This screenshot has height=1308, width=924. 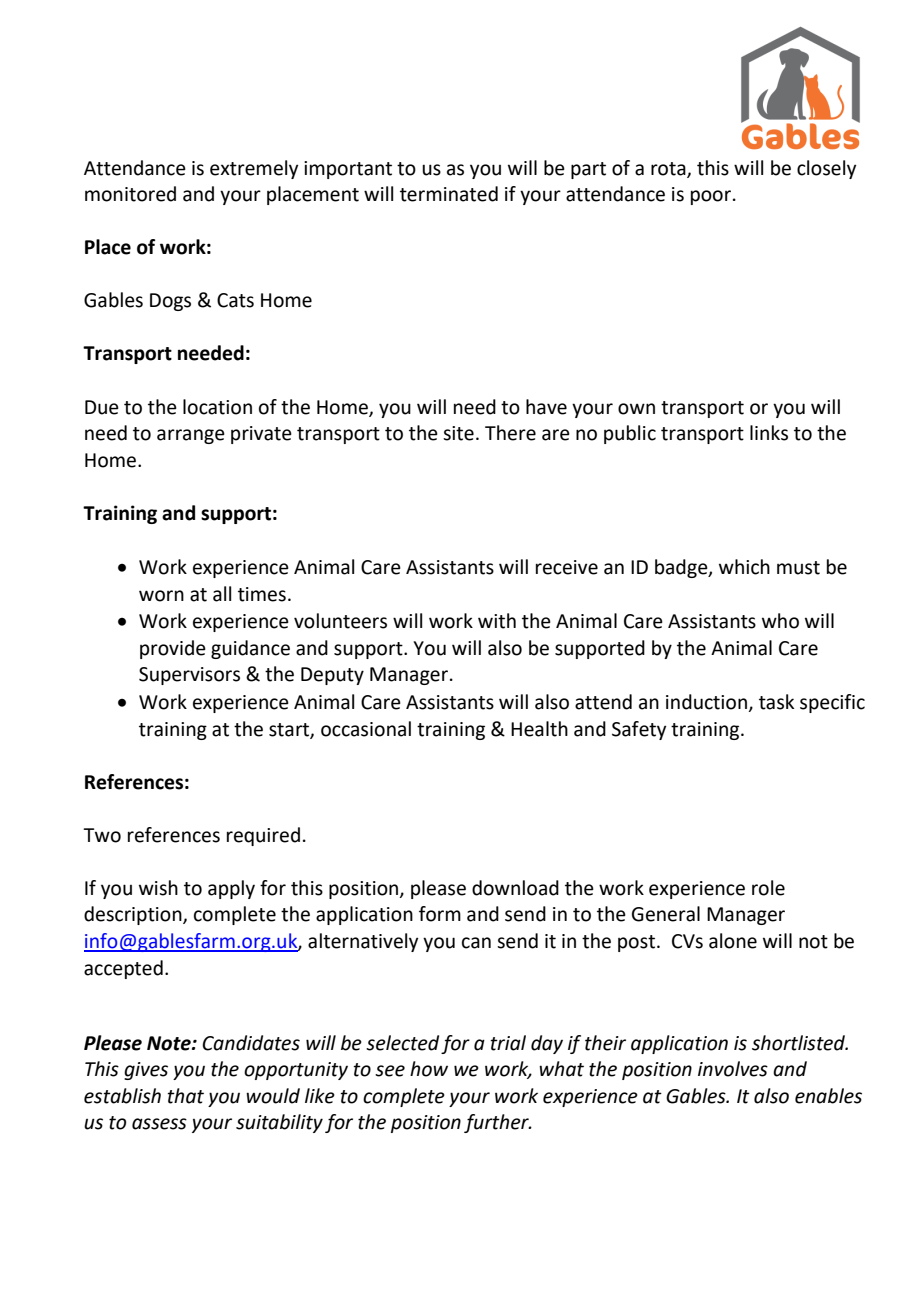 What do you see at coordinates (449, 194) in the screenshot?
I see `terminated` at bounding box center [449, 194].
